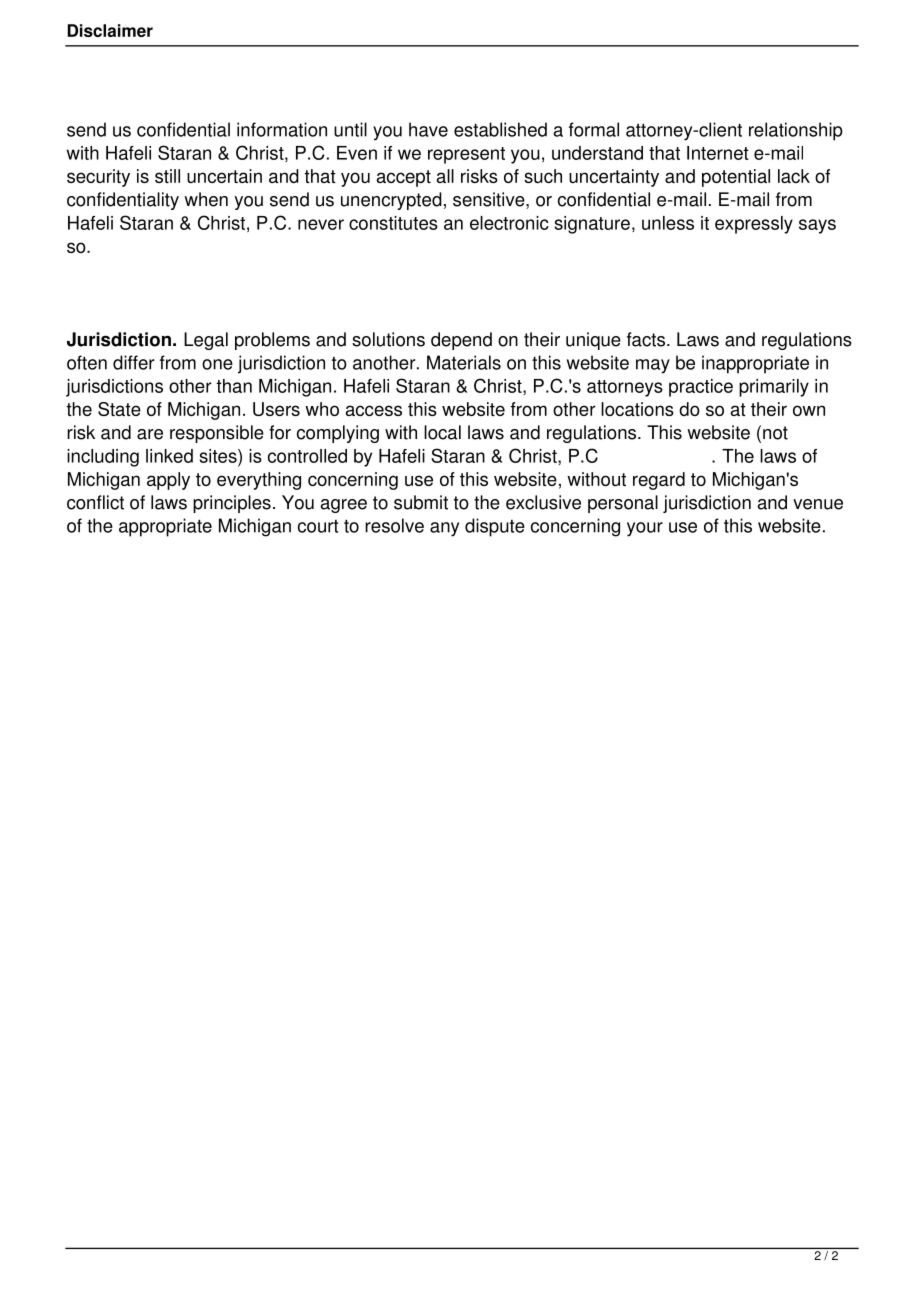  What do you see at coordinates (796, 131) in the screenshot?
I see `relationship` at bounding box center [796, 131].
